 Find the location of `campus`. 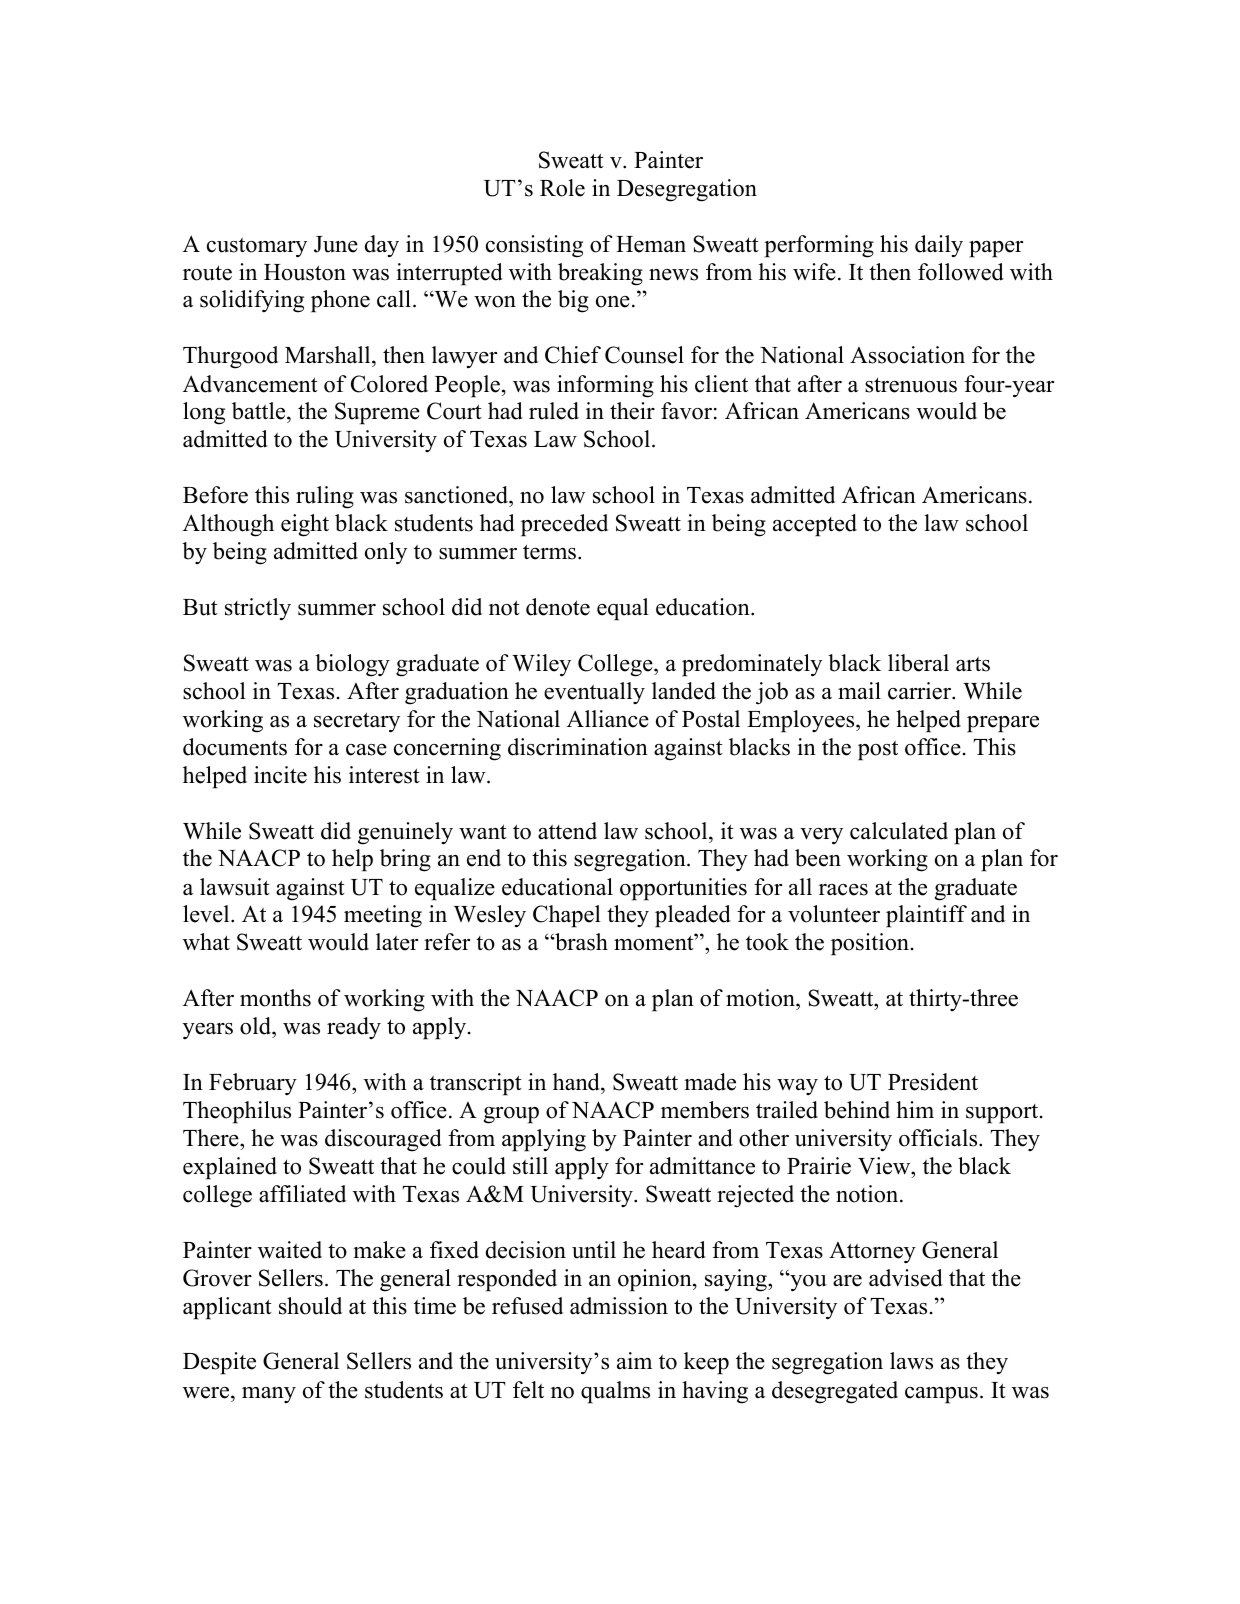

campus is located at coordinates (941, 1395).
